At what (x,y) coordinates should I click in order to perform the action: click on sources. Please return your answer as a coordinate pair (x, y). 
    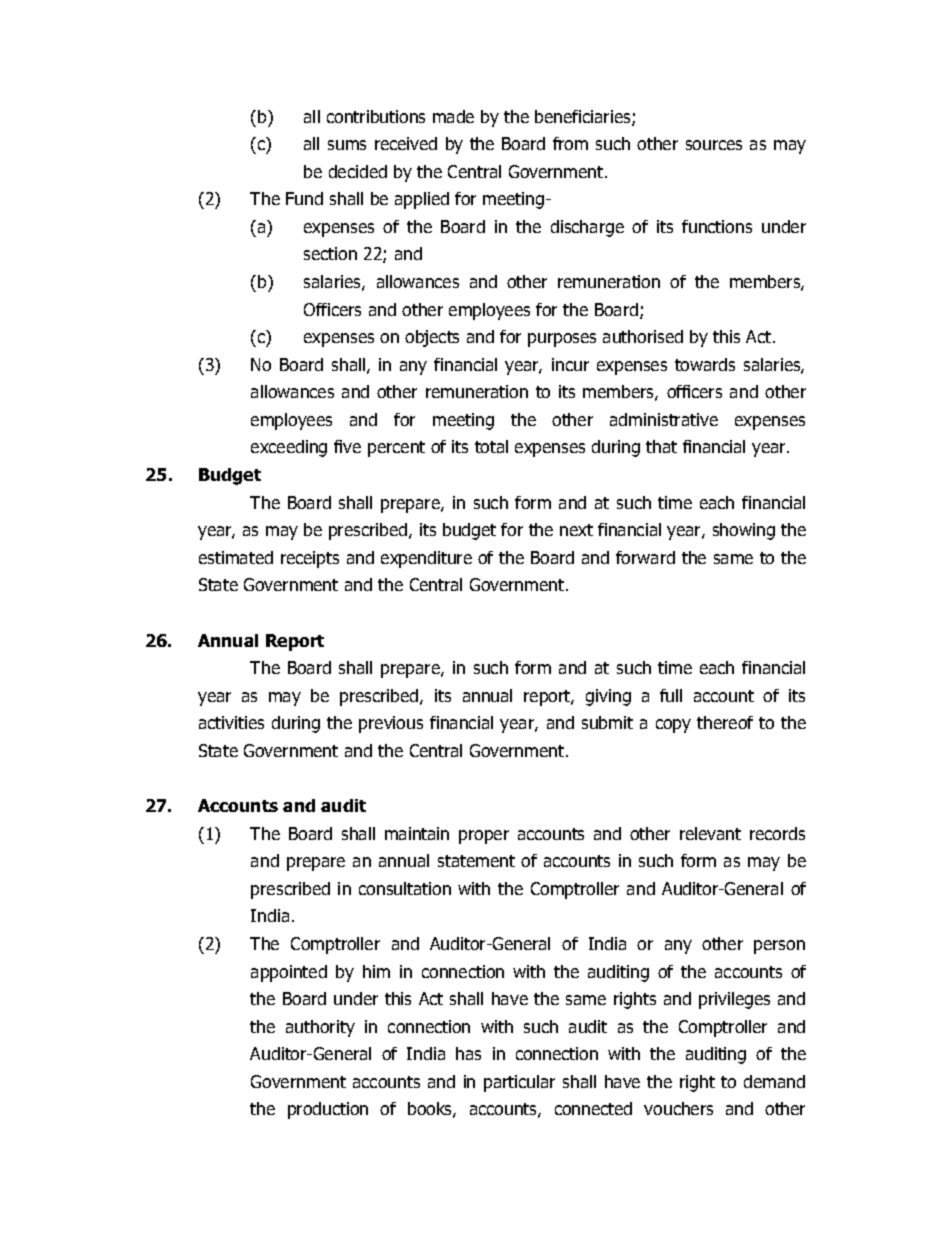
    Looking at the image, I should click on (714, 145).
